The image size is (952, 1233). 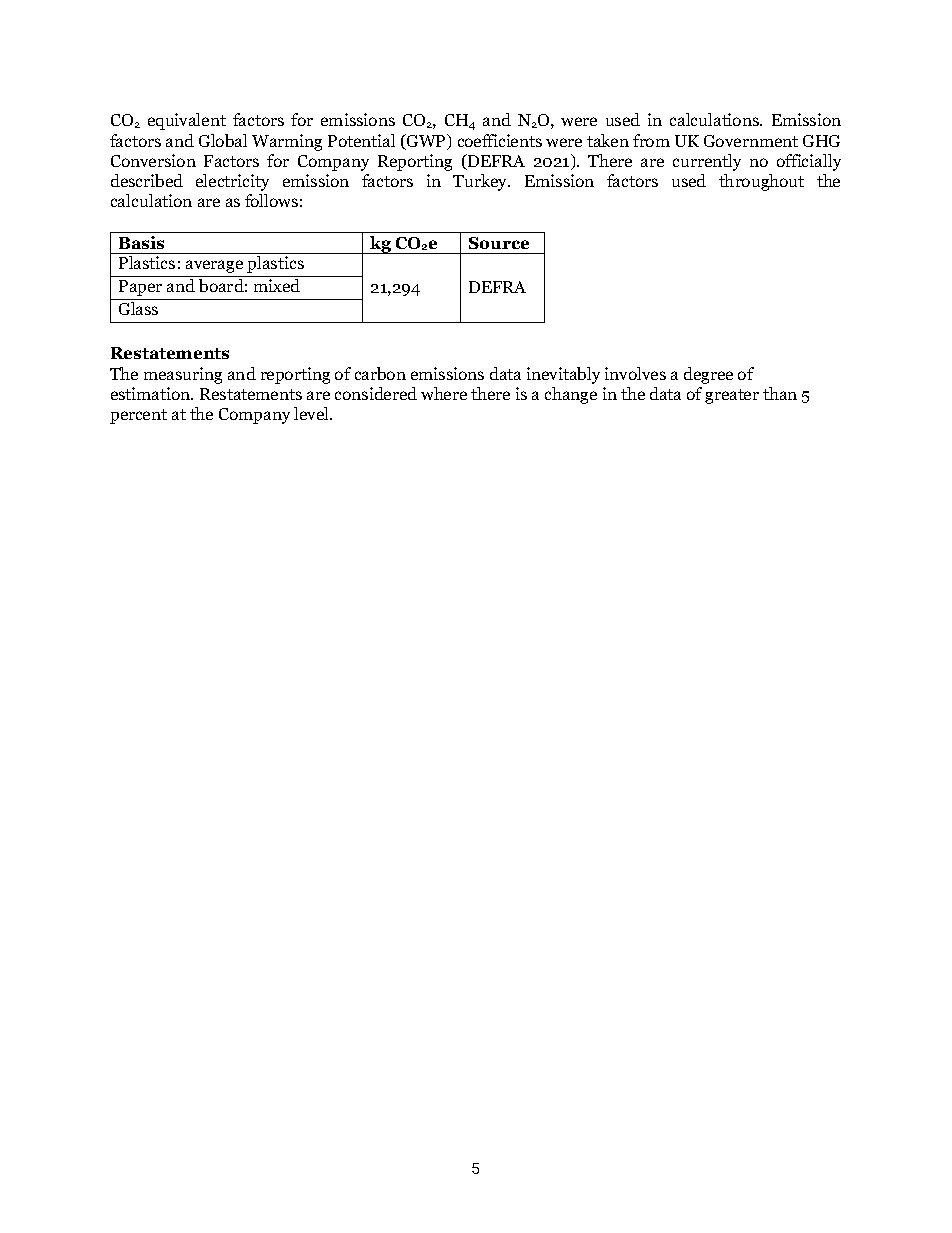 I want to click on Government, so click(x=751, y=141).
